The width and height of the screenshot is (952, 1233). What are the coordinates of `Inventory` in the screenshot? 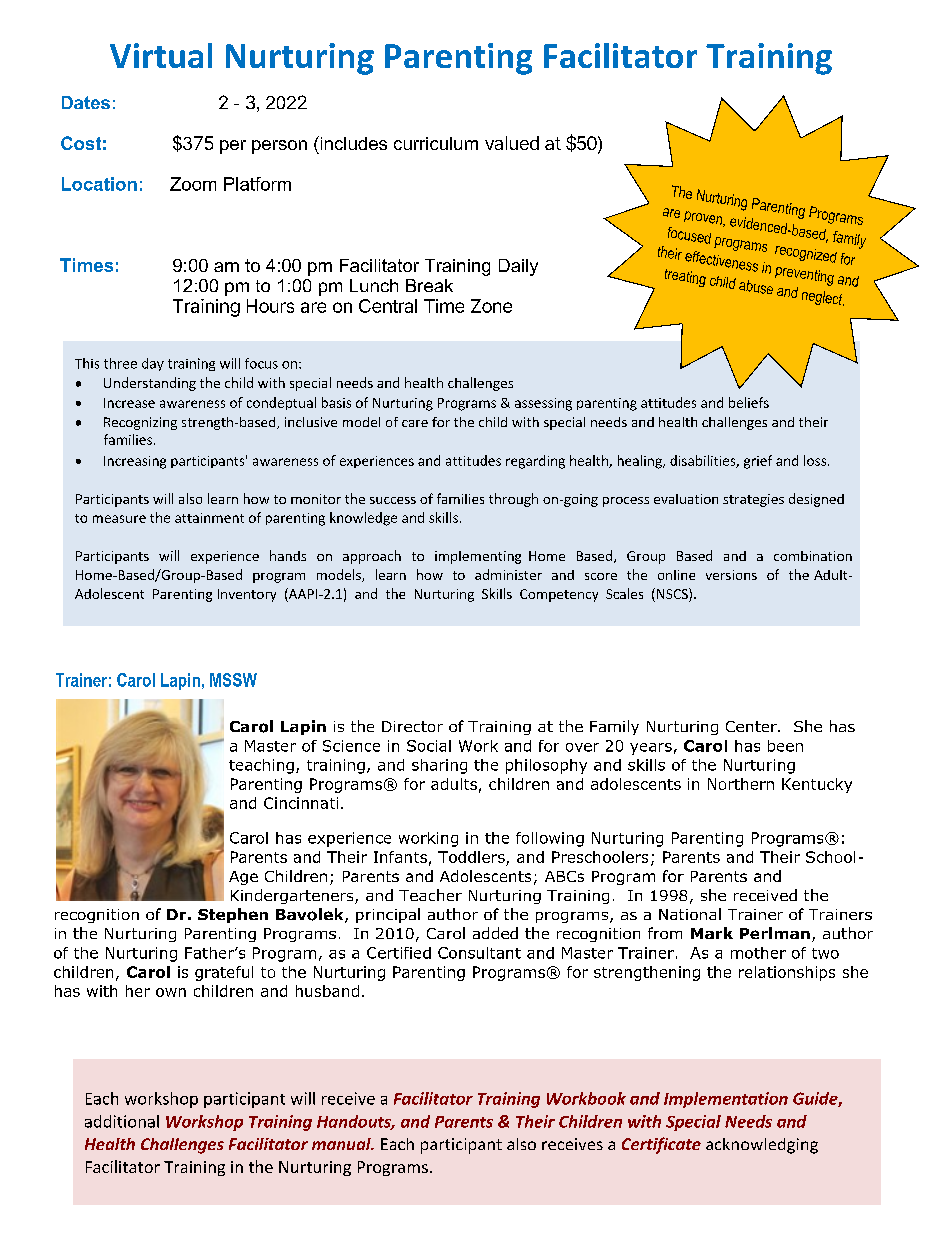 It's located at (247, 595).
